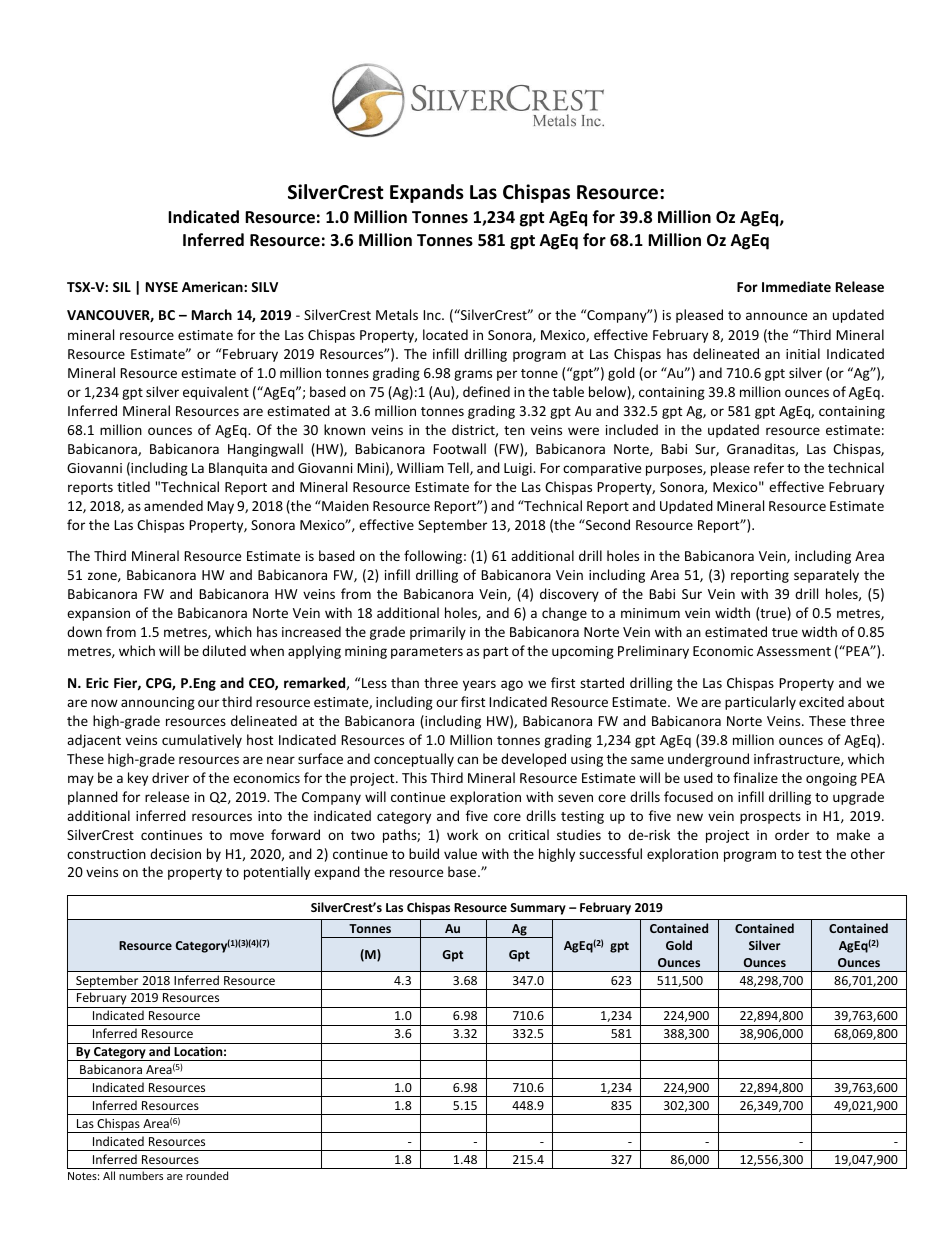 This page has width=952, height=1233. Describe the element at coordinates (207, 1175) in the page. I see `rounded` at that location.
